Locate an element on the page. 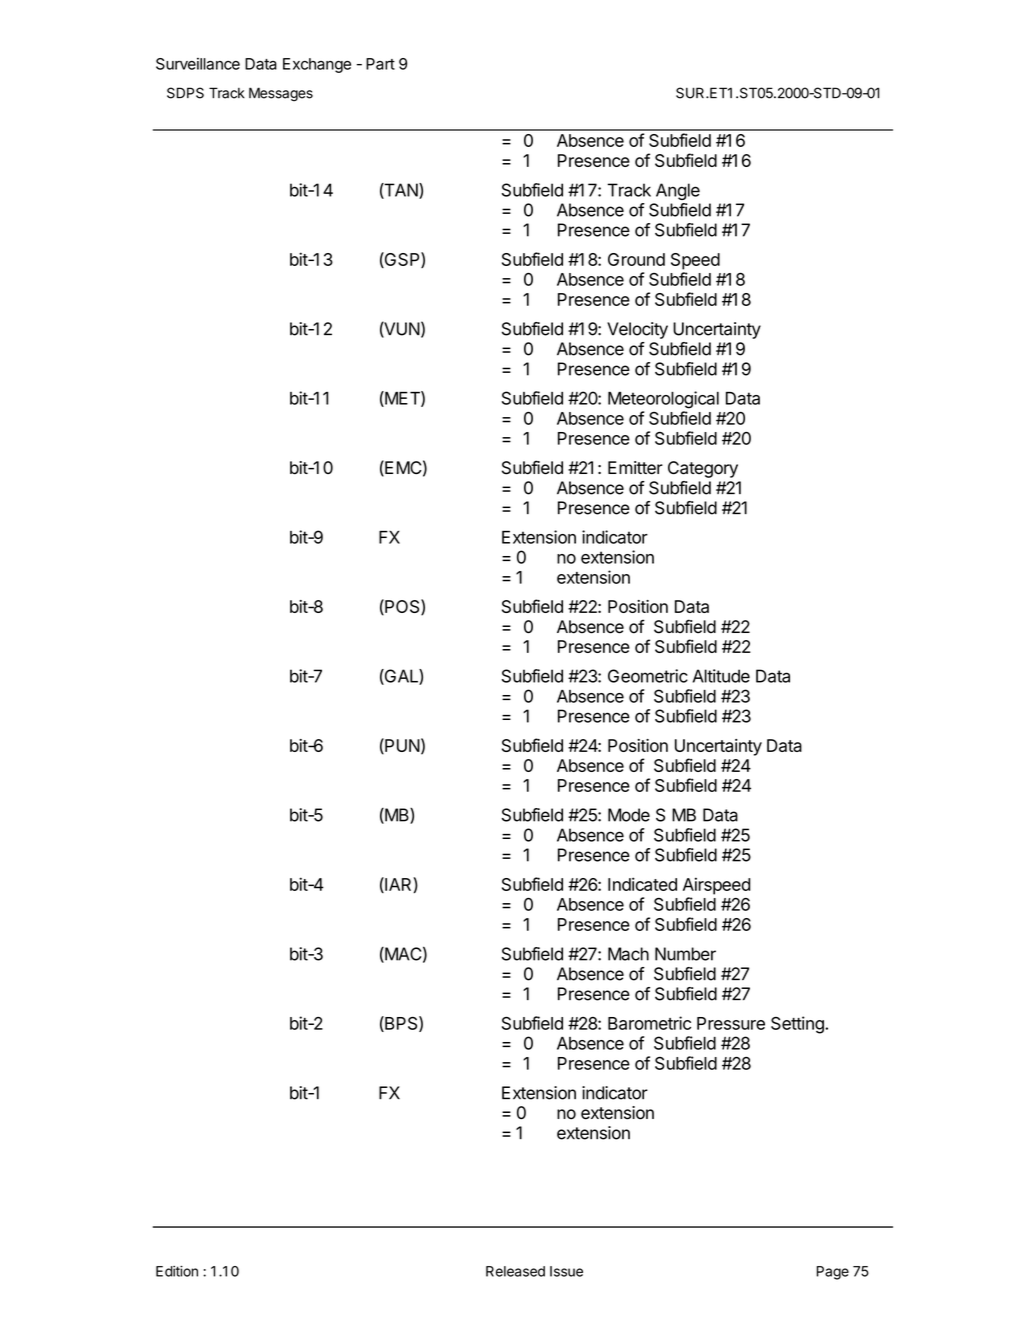 This page has height=1325, width=1024. Geometric is located at coordinates (648, 676).
